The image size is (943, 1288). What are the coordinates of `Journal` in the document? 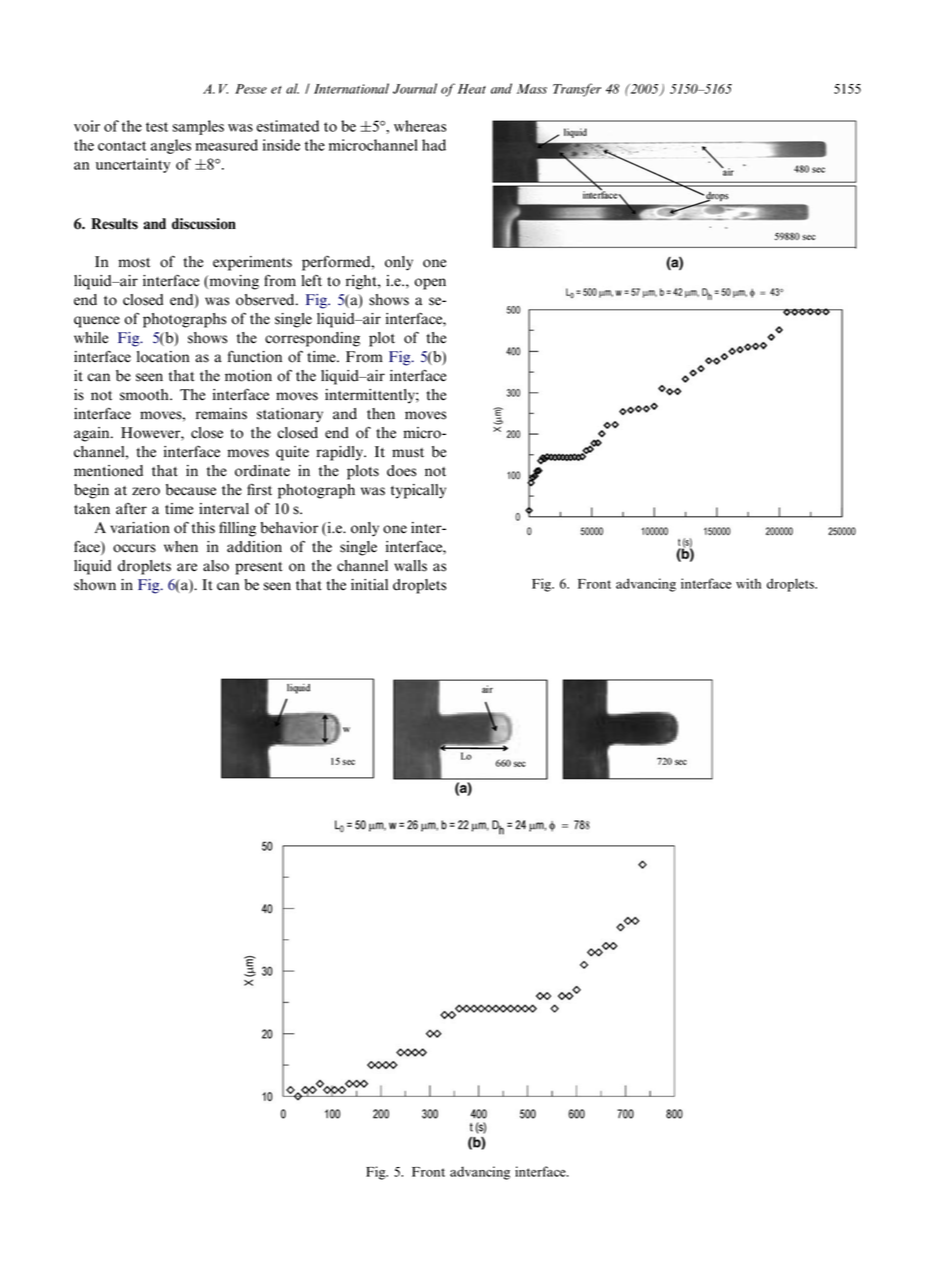 It's located at (415, 88).
